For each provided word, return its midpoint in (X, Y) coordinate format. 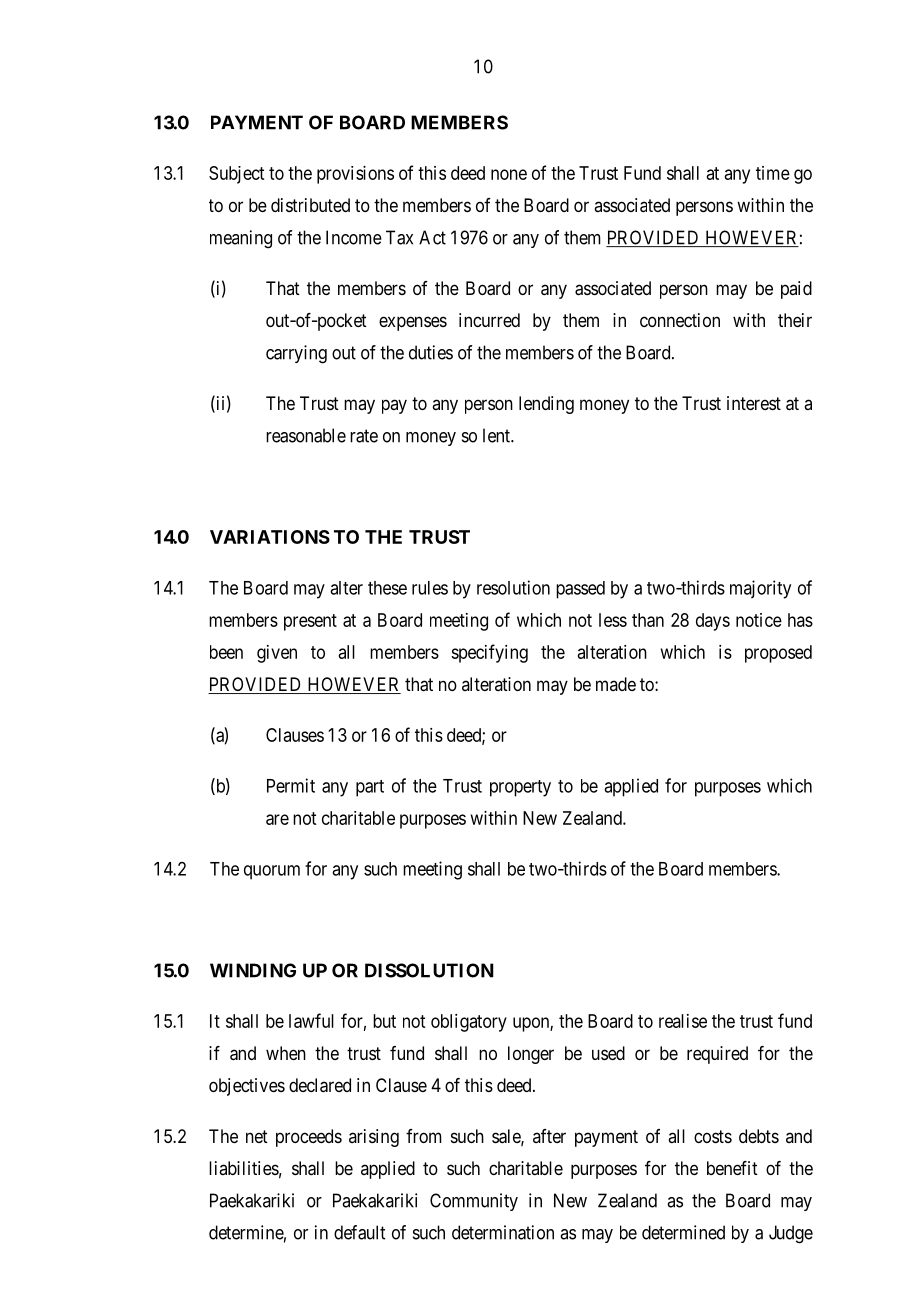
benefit (732, 1168)
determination (503, 1232)
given (277, 654)
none (509, 174)
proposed (778, 654)
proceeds (309, 1138)
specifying (489, 653)
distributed (310, 205)
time (773, 173)
